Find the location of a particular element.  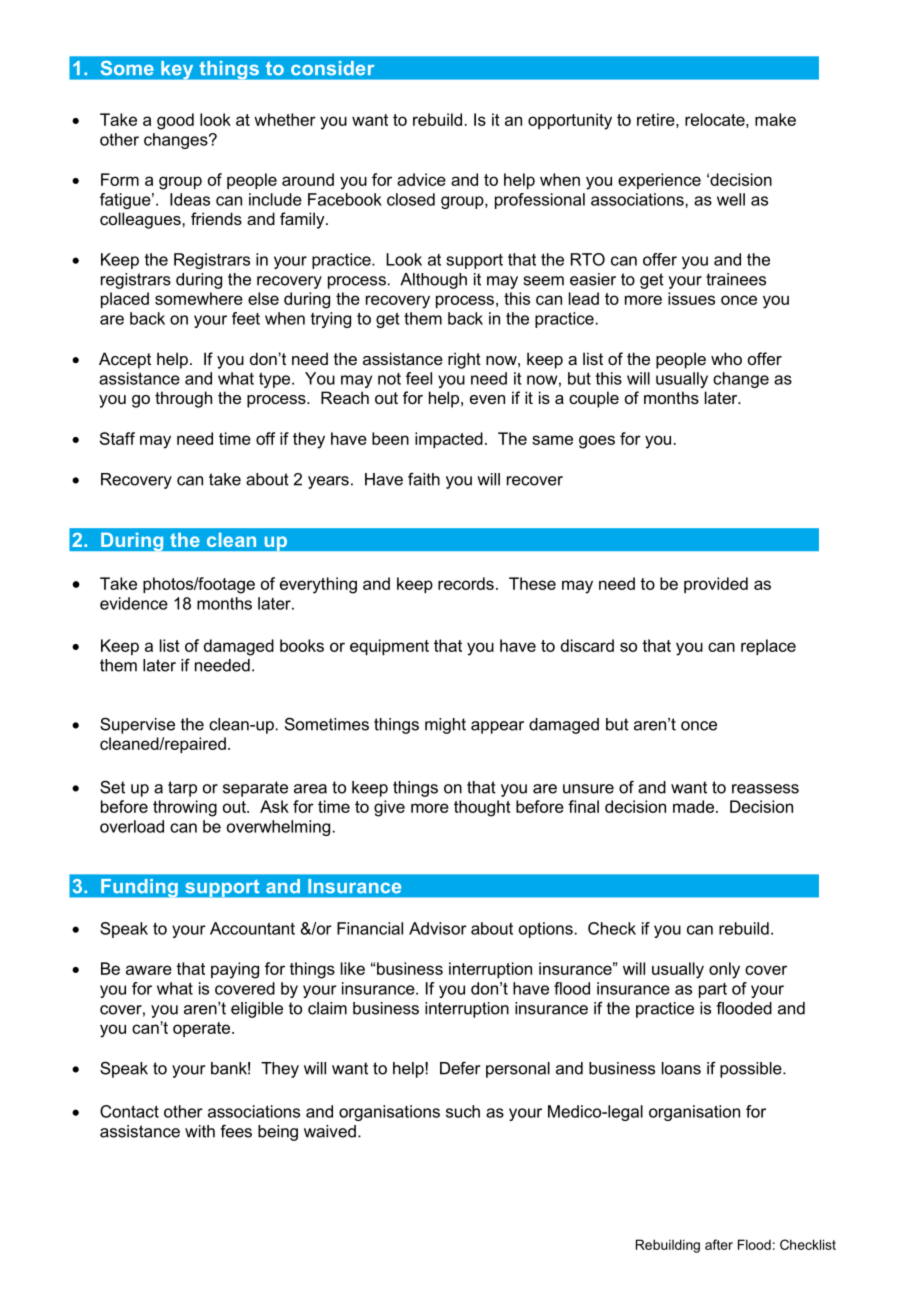

Advisor is located at coordinates (438, 928).
